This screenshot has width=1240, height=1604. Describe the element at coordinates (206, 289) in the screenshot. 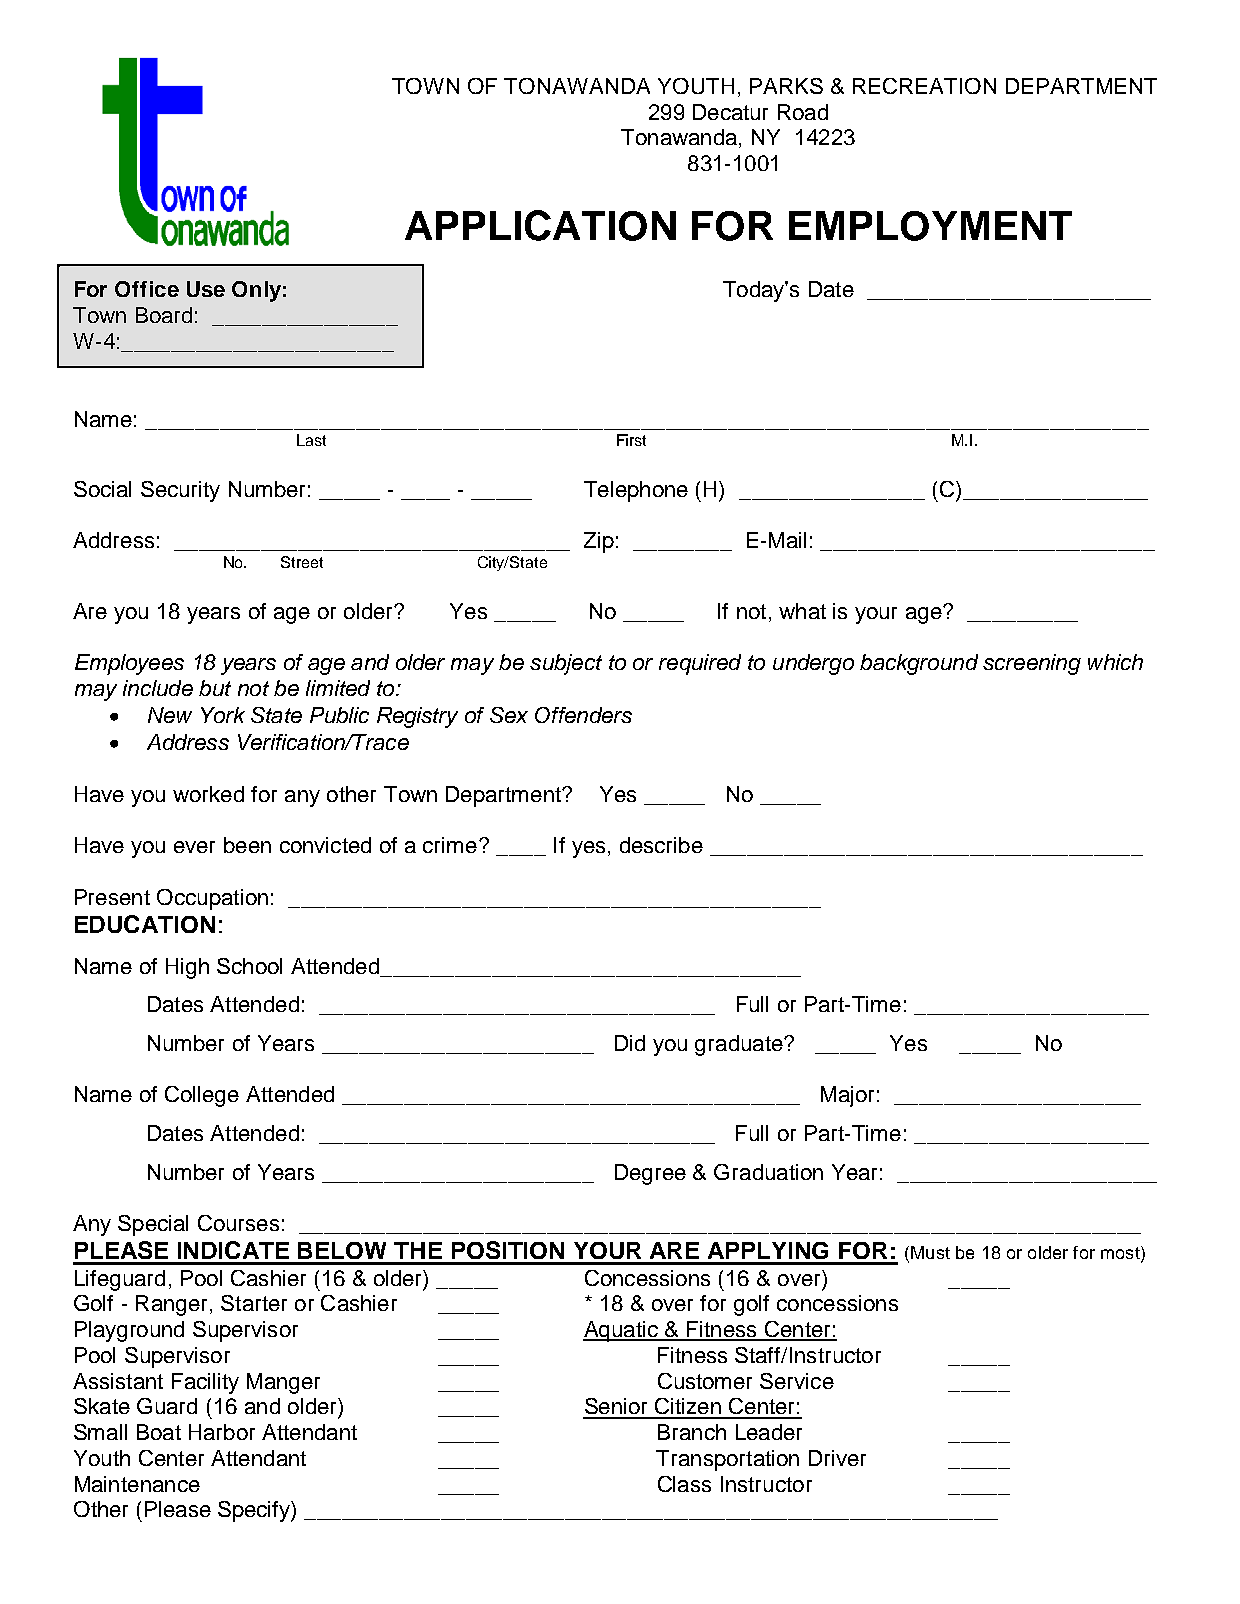

I see `Use` at that location.
